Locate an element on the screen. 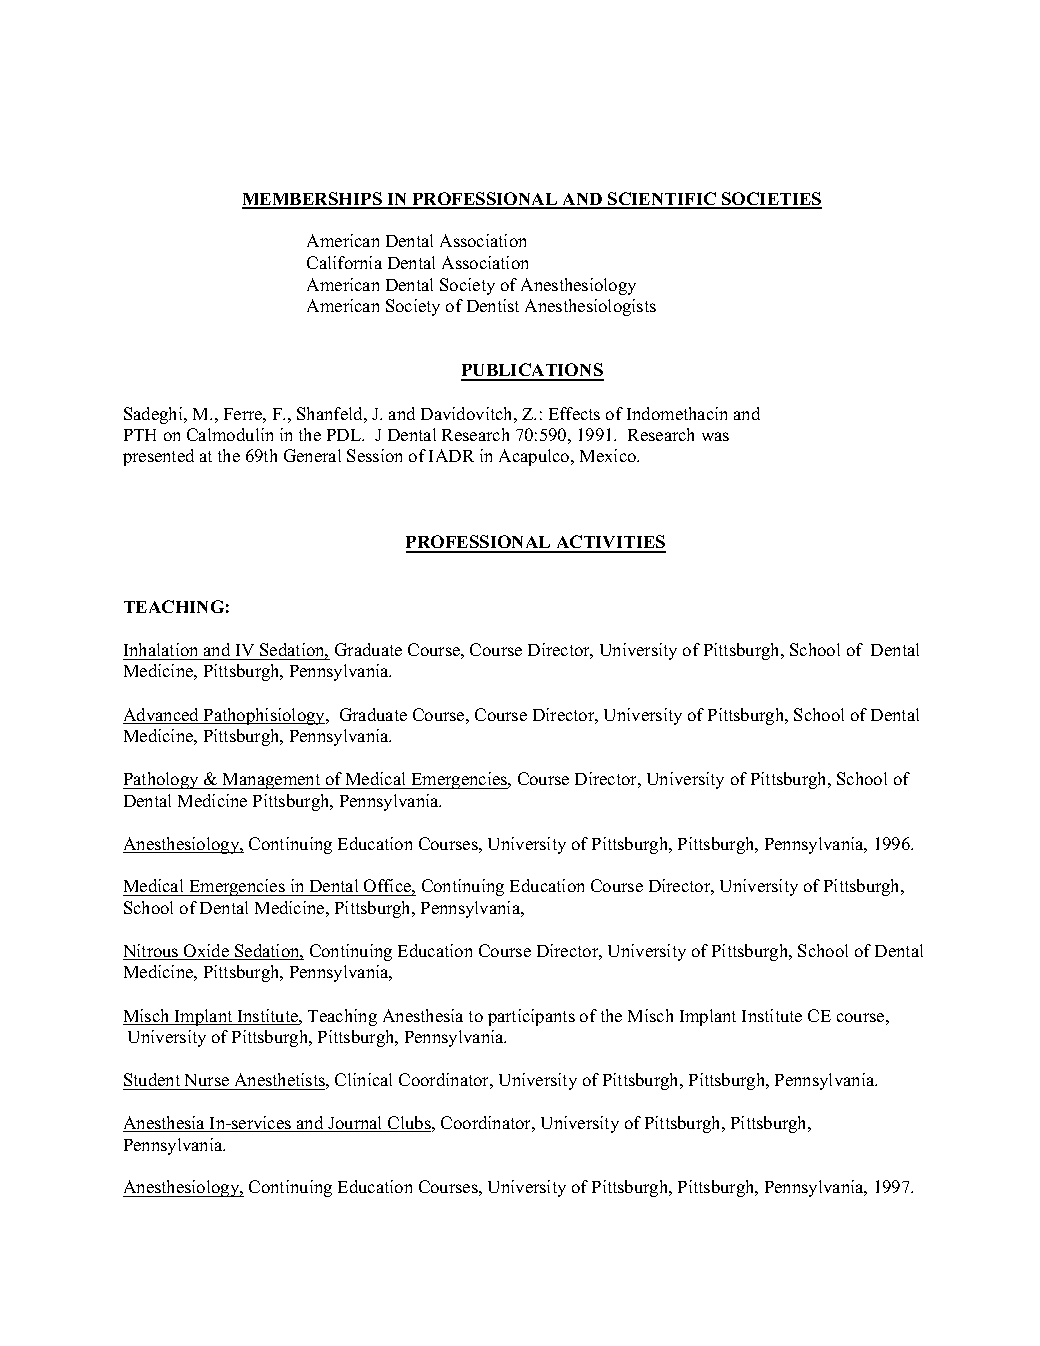 The width and height of the screenshot is (1040, 1346). MEMBERSHIPS is located at coordinates (313, 200).
